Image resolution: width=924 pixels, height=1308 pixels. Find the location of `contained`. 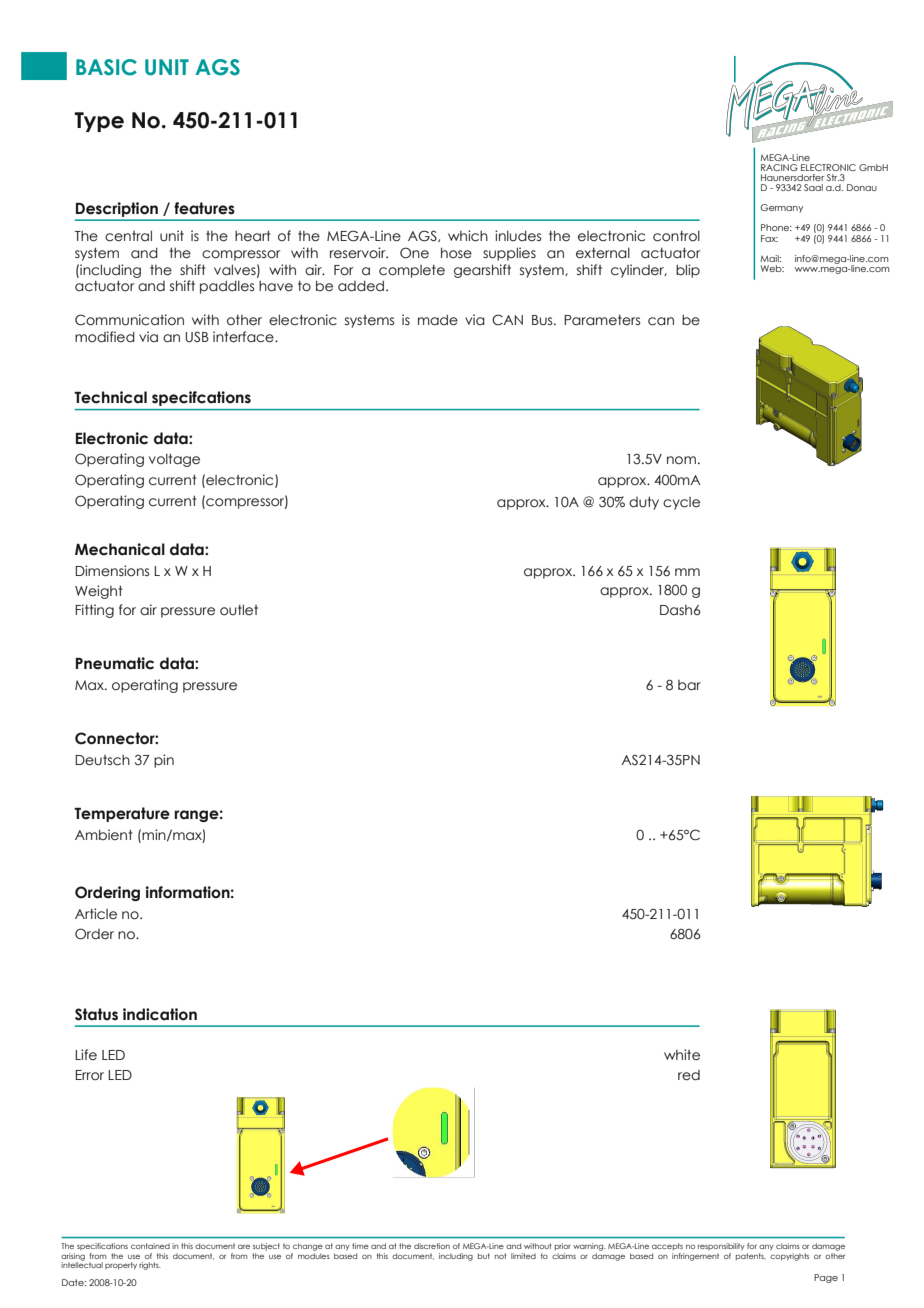

contained is located at coordinates (150, 1246).
